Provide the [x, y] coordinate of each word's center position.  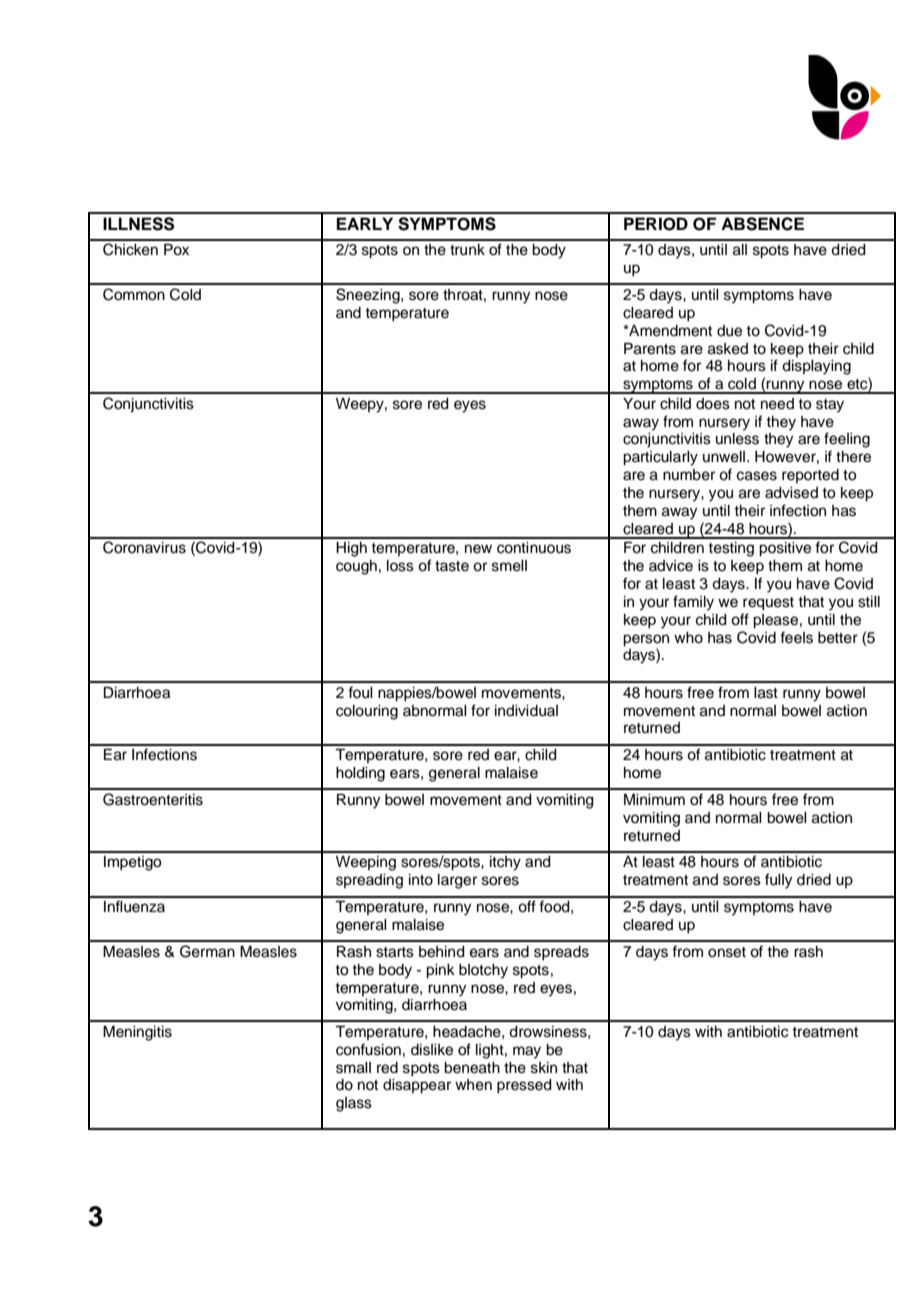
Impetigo [132, 863]
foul [360, 692]
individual [526, 711]
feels [796, 637]
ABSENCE [762, 224]
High [351, 549]
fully [778, 881]
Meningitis [137, 1033]
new [478, 549]
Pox [176, 250]
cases [757, 476]
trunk [467, 250]
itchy [505, 863]
